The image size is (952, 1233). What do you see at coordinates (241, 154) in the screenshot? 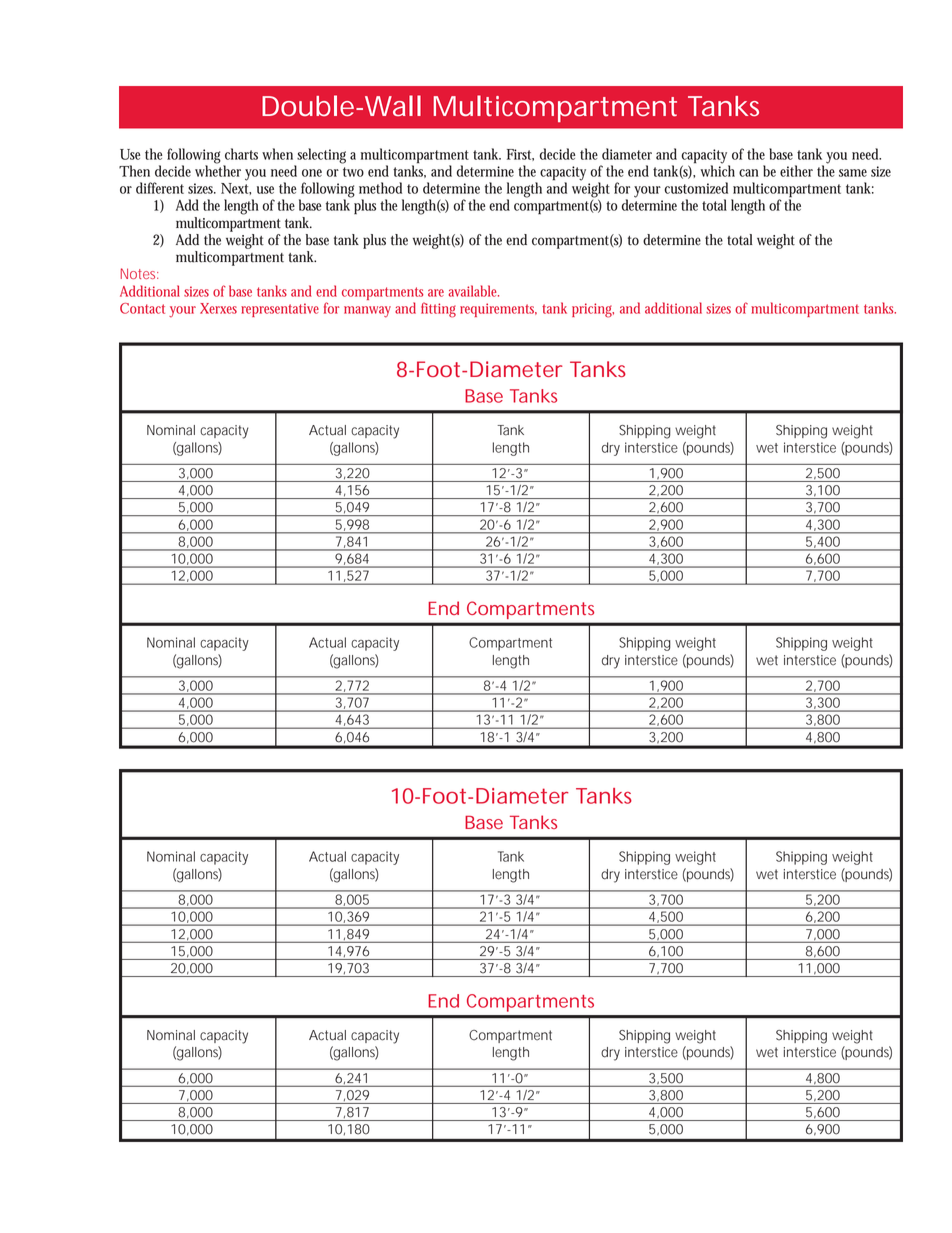
I see `charts` at bounding box center [241, 154].
